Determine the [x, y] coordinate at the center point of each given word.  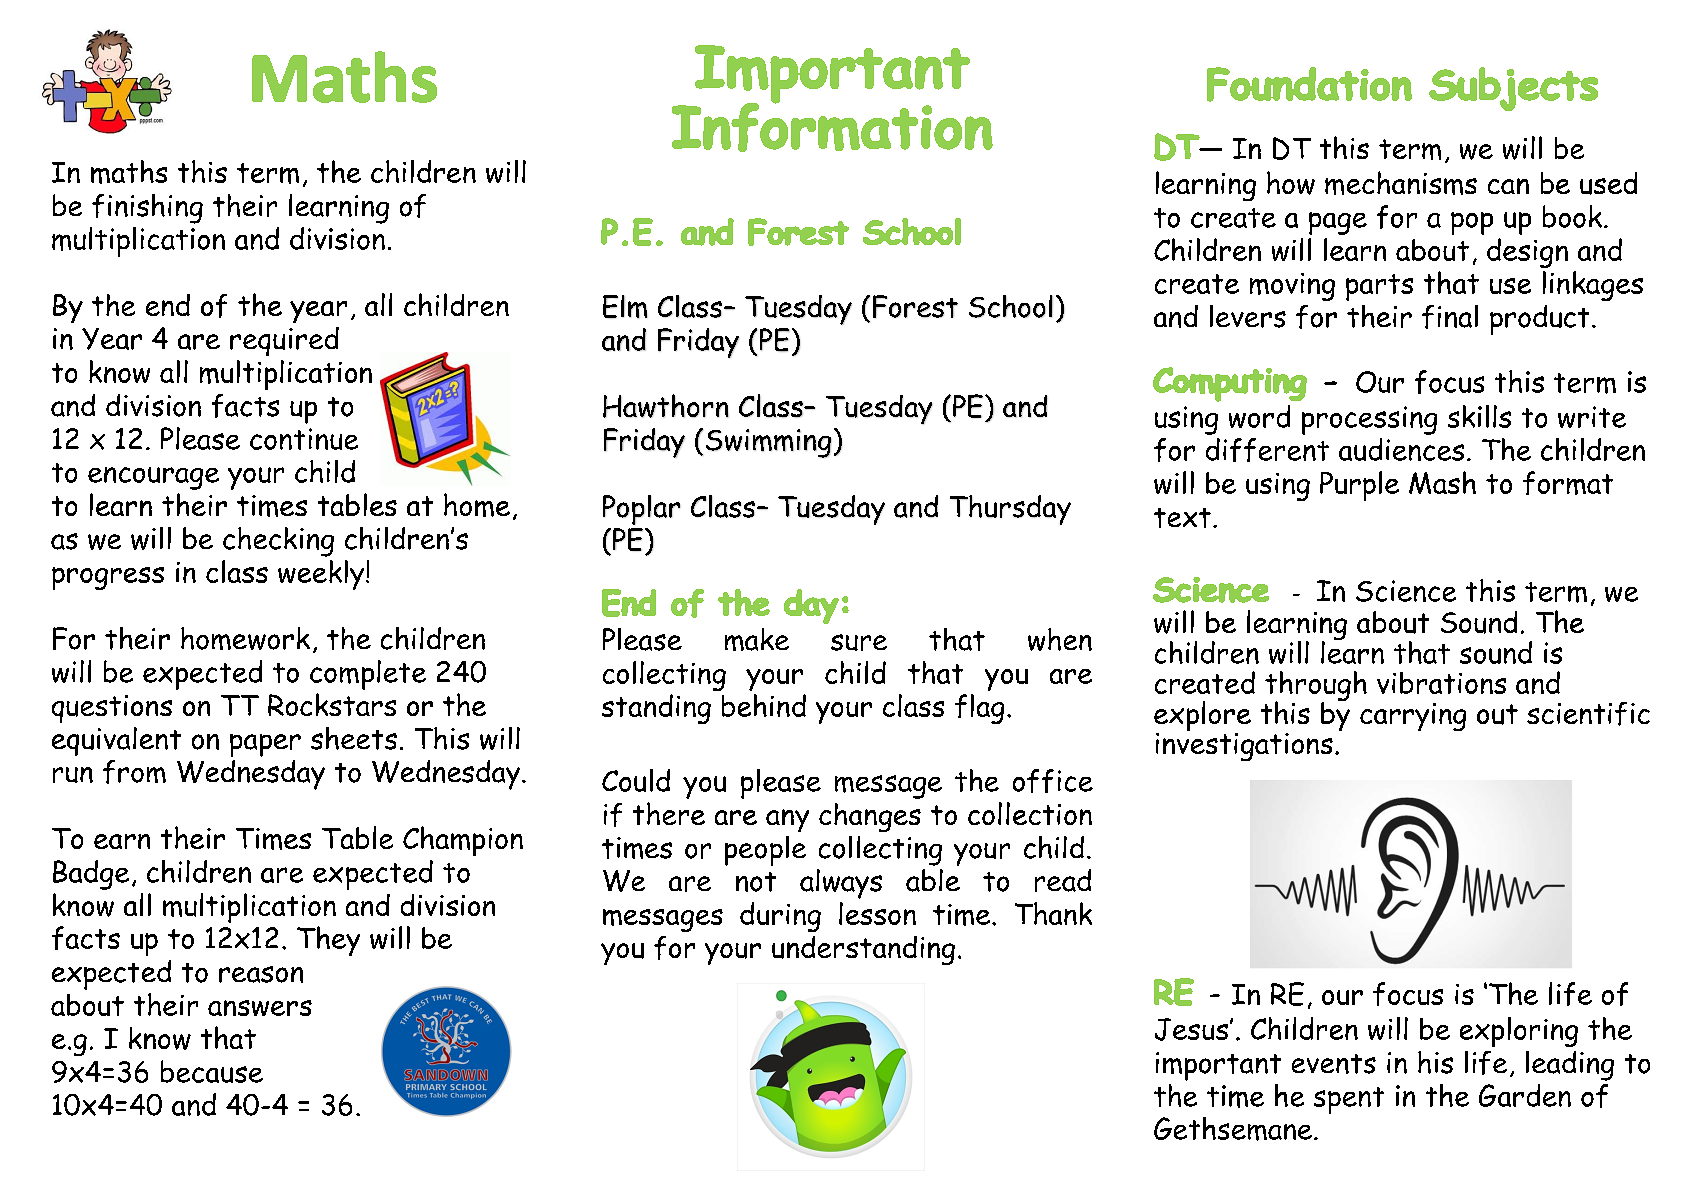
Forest [915, 306]
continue [304, 439]
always [841, 884]
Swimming [769, 443]
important [1218, 1066]
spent [1349, 1100]
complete [368, 675]
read [1063, 880]
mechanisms [1401, 183]
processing [1369, 420]
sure [859, 642]
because [212, 1071]
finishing [147, 209]
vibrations [1441, 683]
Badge [91, 875]
